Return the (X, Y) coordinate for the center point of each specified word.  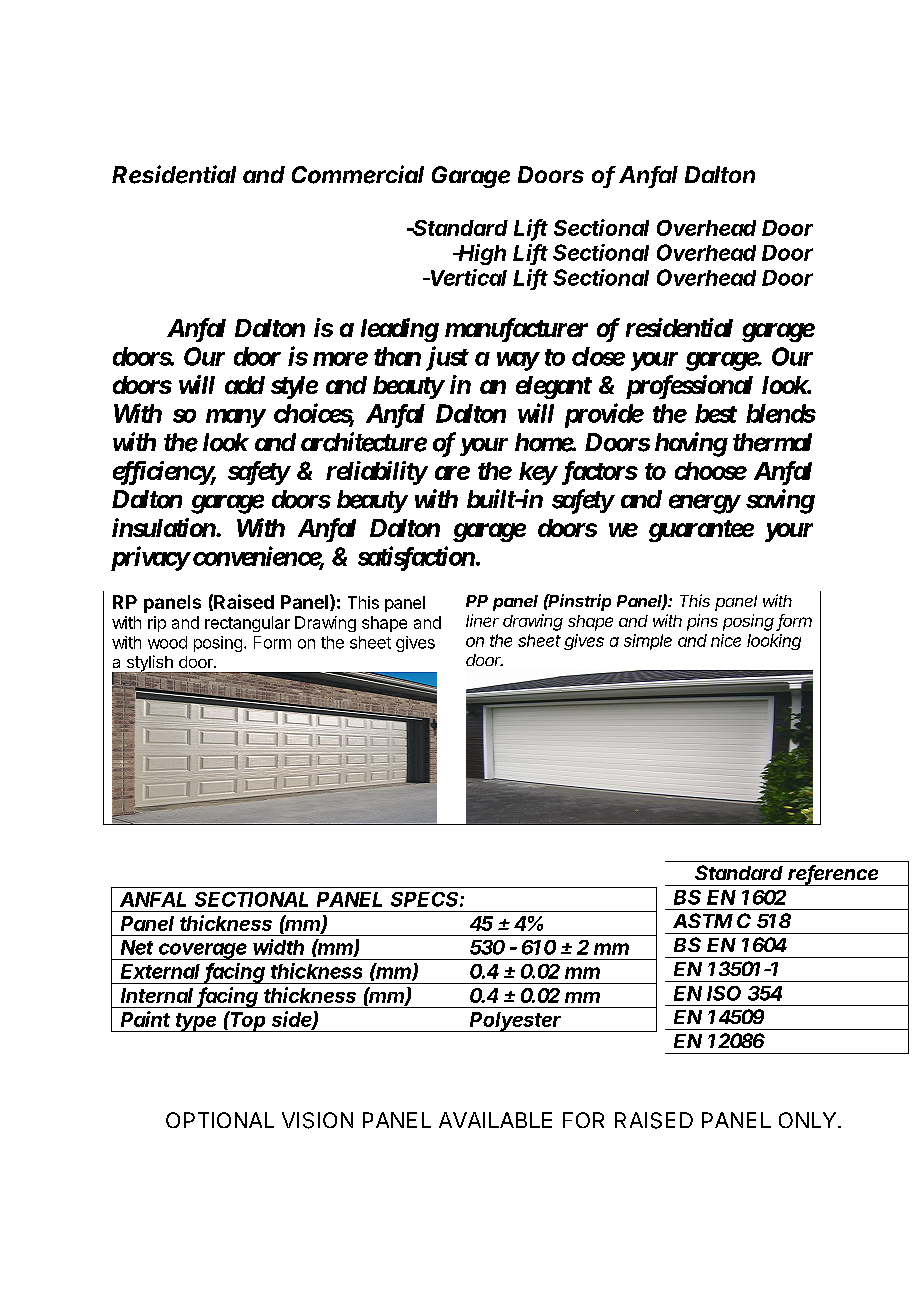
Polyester (516, 1022)
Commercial (358, 174)
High (481, 254)
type (197, 1022)
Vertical (469, 277)
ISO (724, 993)
